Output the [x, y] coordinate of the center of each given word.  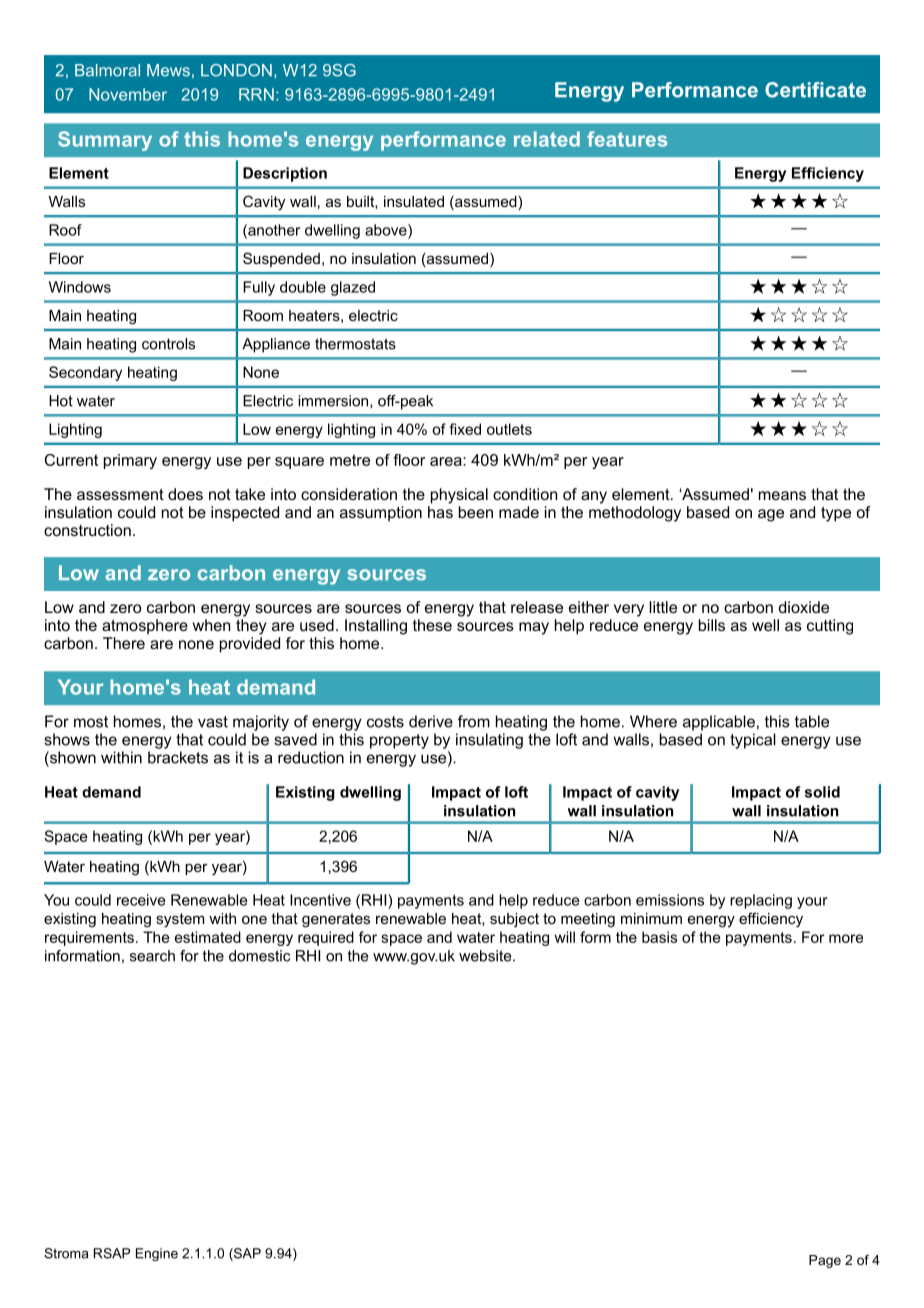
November [128, 94]
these [432, 625]
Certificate [815, 90]
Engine [157, 1254]
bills [712, 625]
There [124, 643]
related [547, 139]
